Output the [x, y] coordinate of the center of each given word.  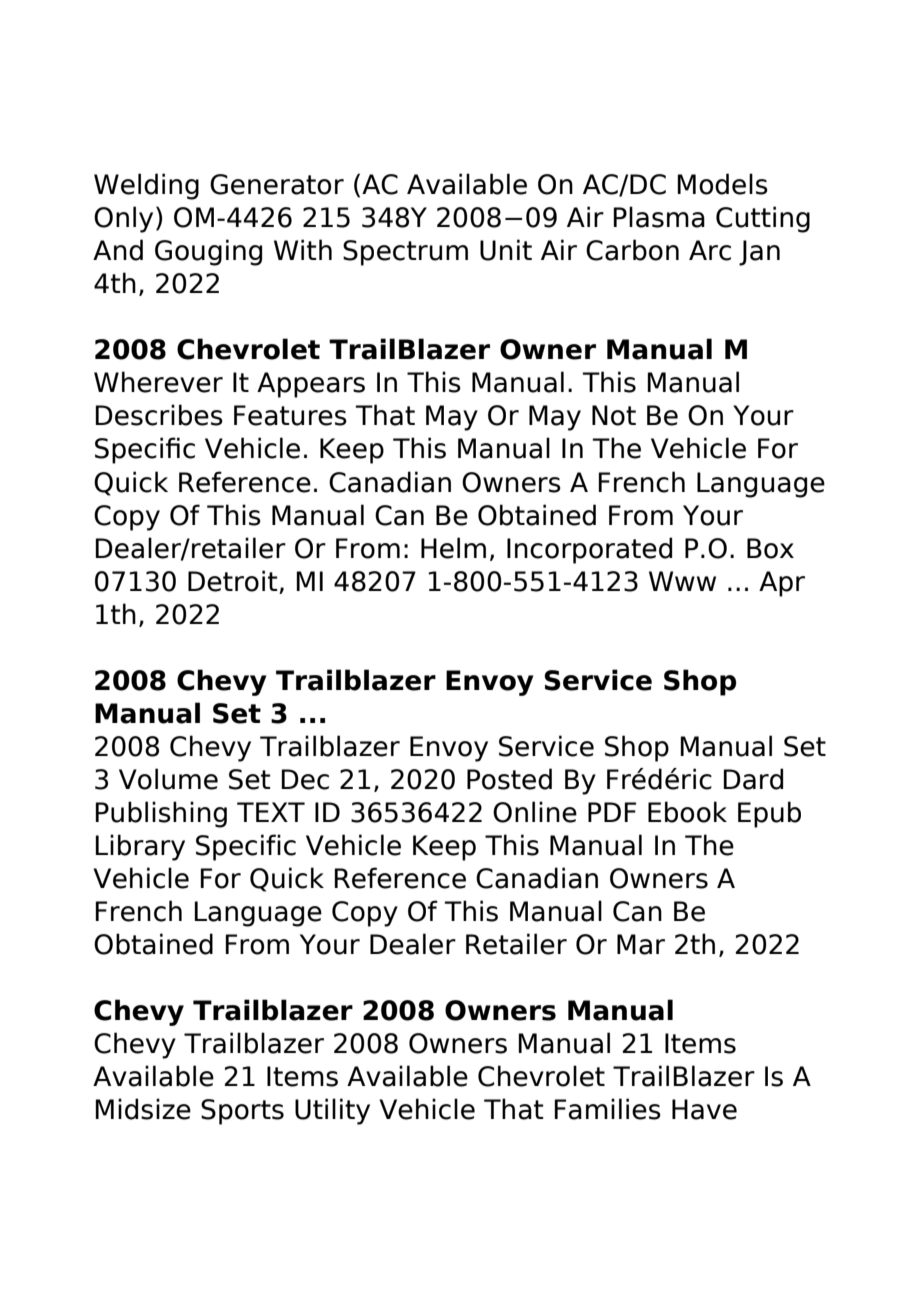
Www [682, 581]
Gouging [208, 252]
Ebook [687, 812]
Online [535, 812]
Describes [159, 415]
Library [140, 847]
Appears [311, 385]
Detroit [233, 581]
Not [614, 415]
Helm [453, 548]
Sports [242, 1112]
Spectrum [405, 253]
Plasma [659, 217]
